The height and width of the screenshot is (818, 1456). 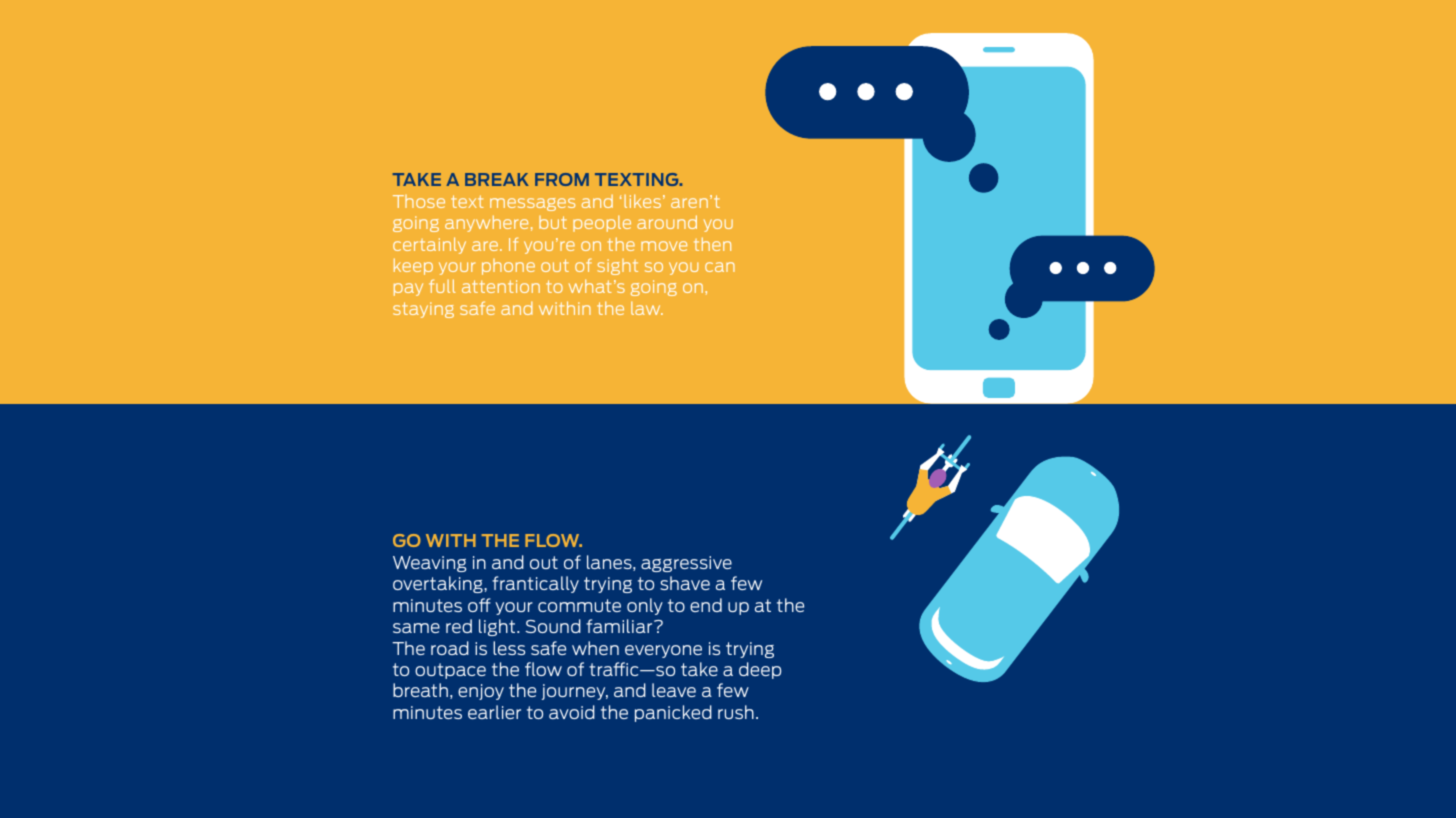 What do you see at coordinates (419, 201) in the screenshot?
I see `Those` at bounding box center [419, 201].
